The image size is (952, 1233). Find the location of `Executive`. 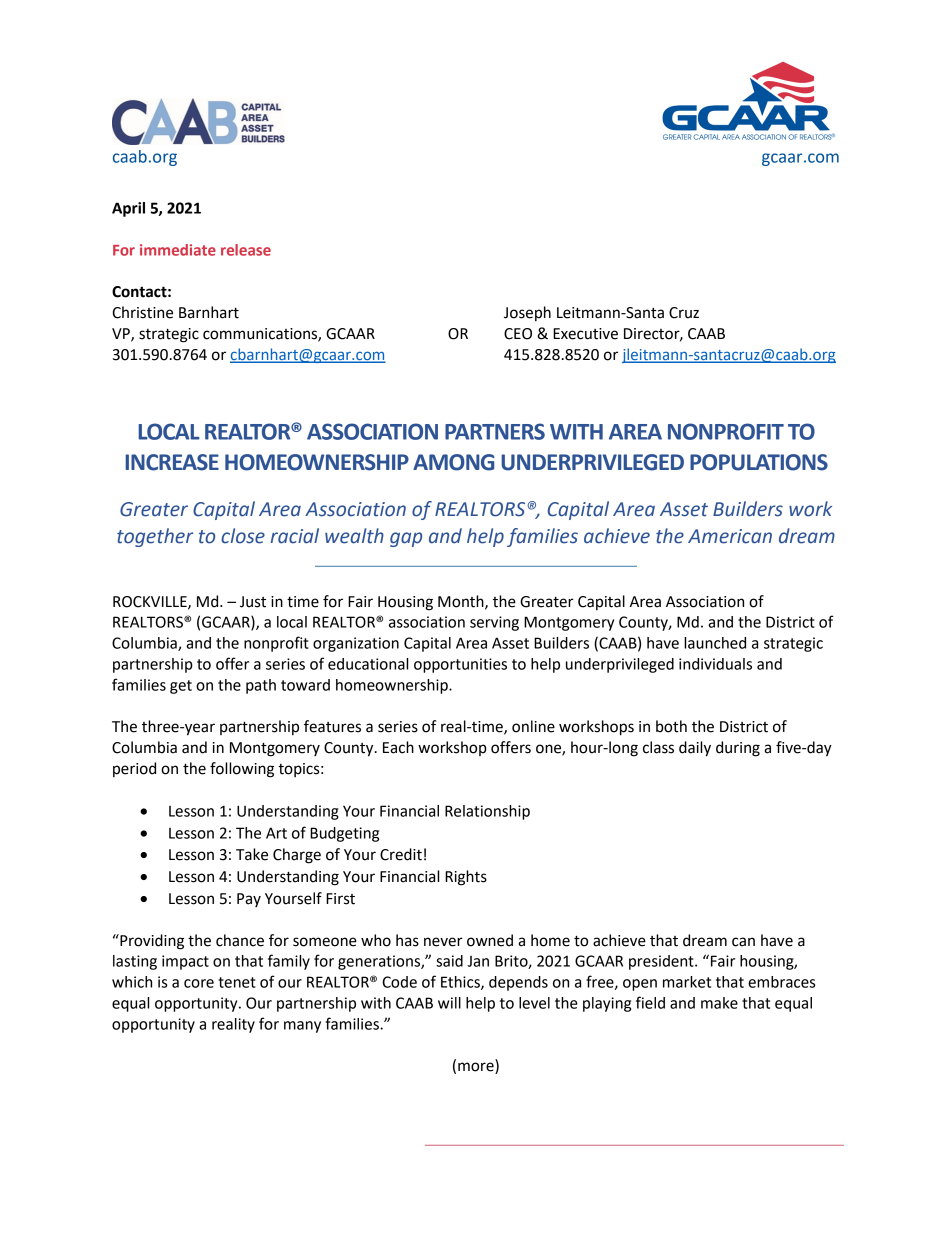

Executive is located at coordinates (585, 334).
